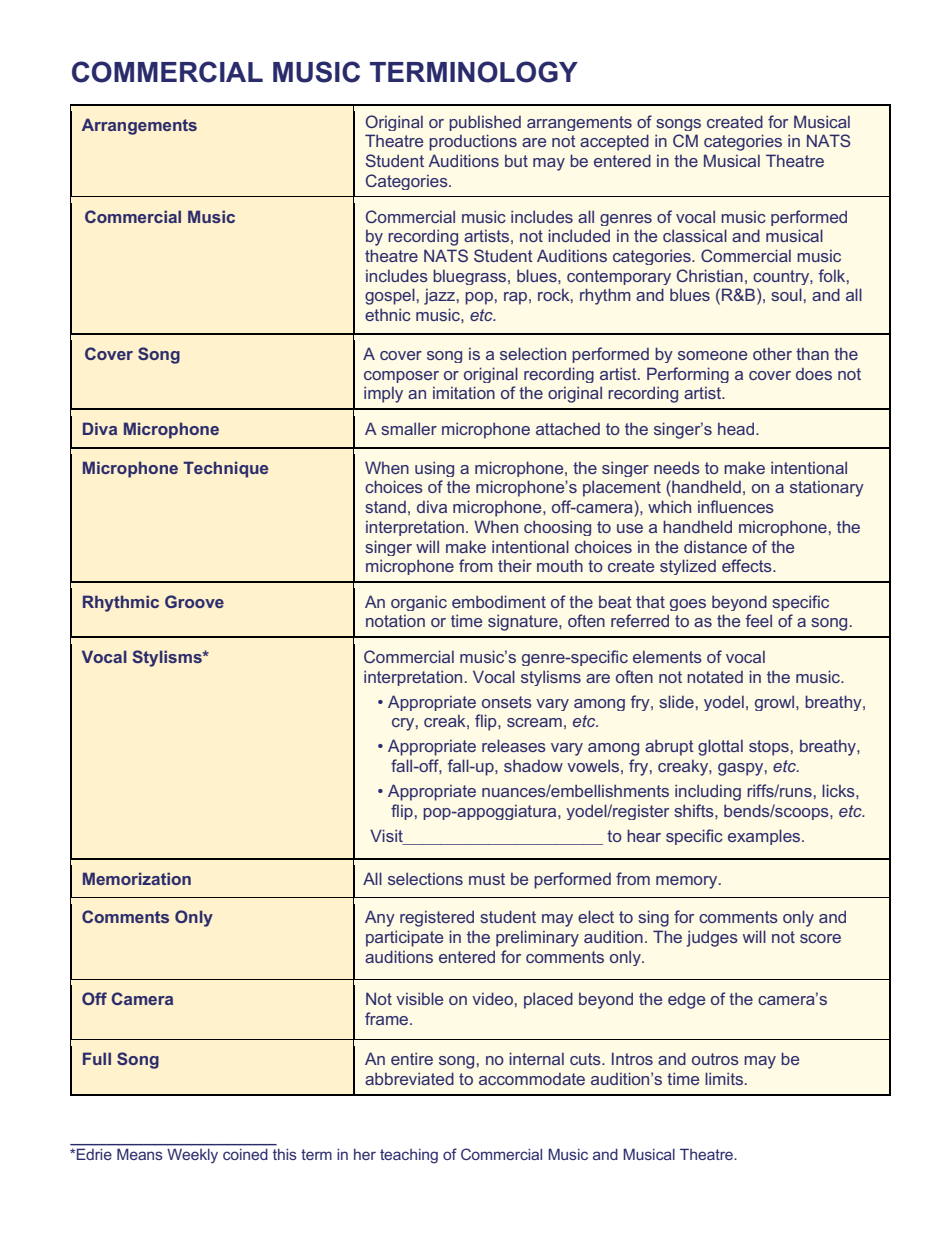  What do you see at coordinates (487, 879) in the document?
I see `must` at bounding box center [487, 879].
